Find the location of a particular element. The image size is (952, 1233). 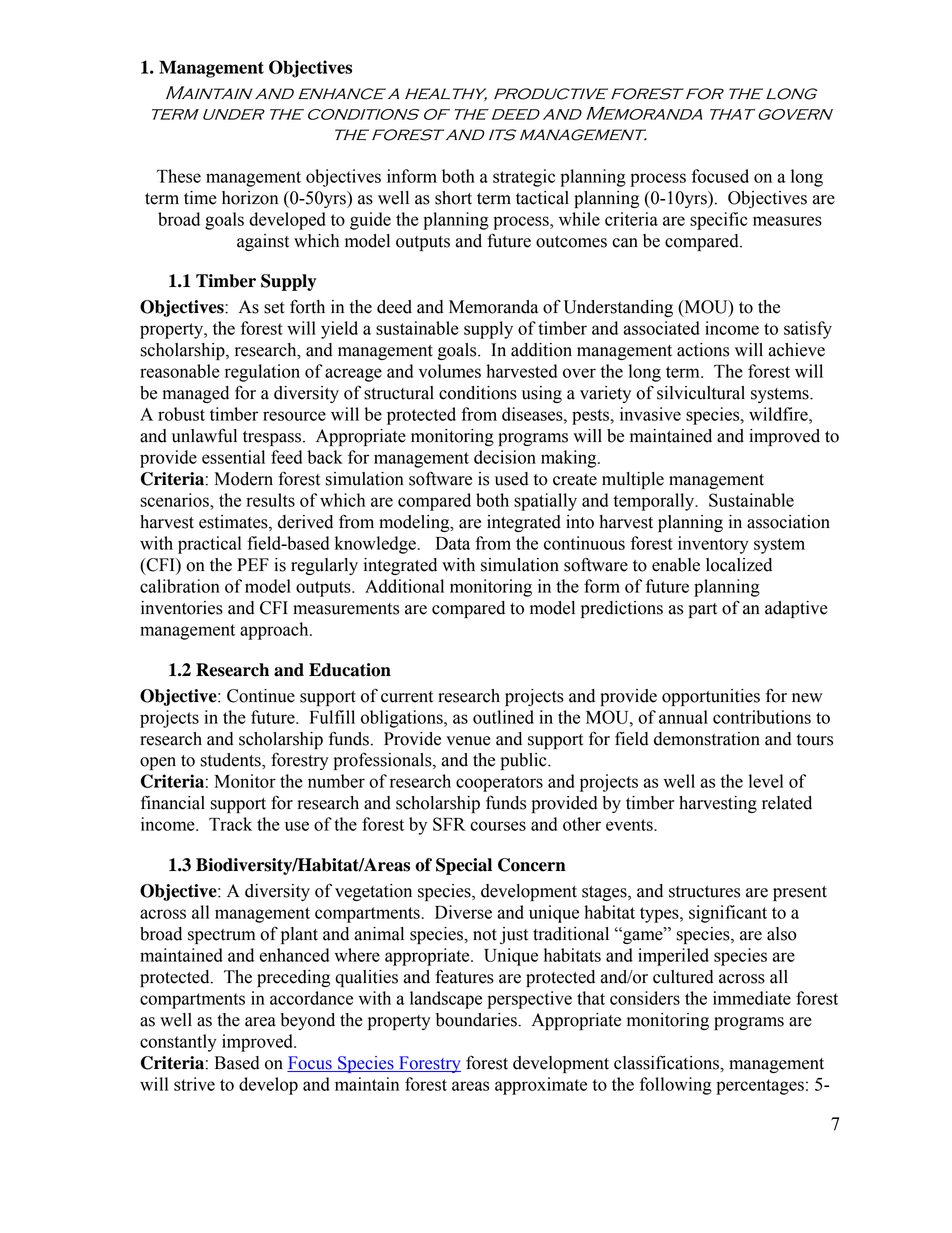

boundaries is located at coordinates (477, 1020).
